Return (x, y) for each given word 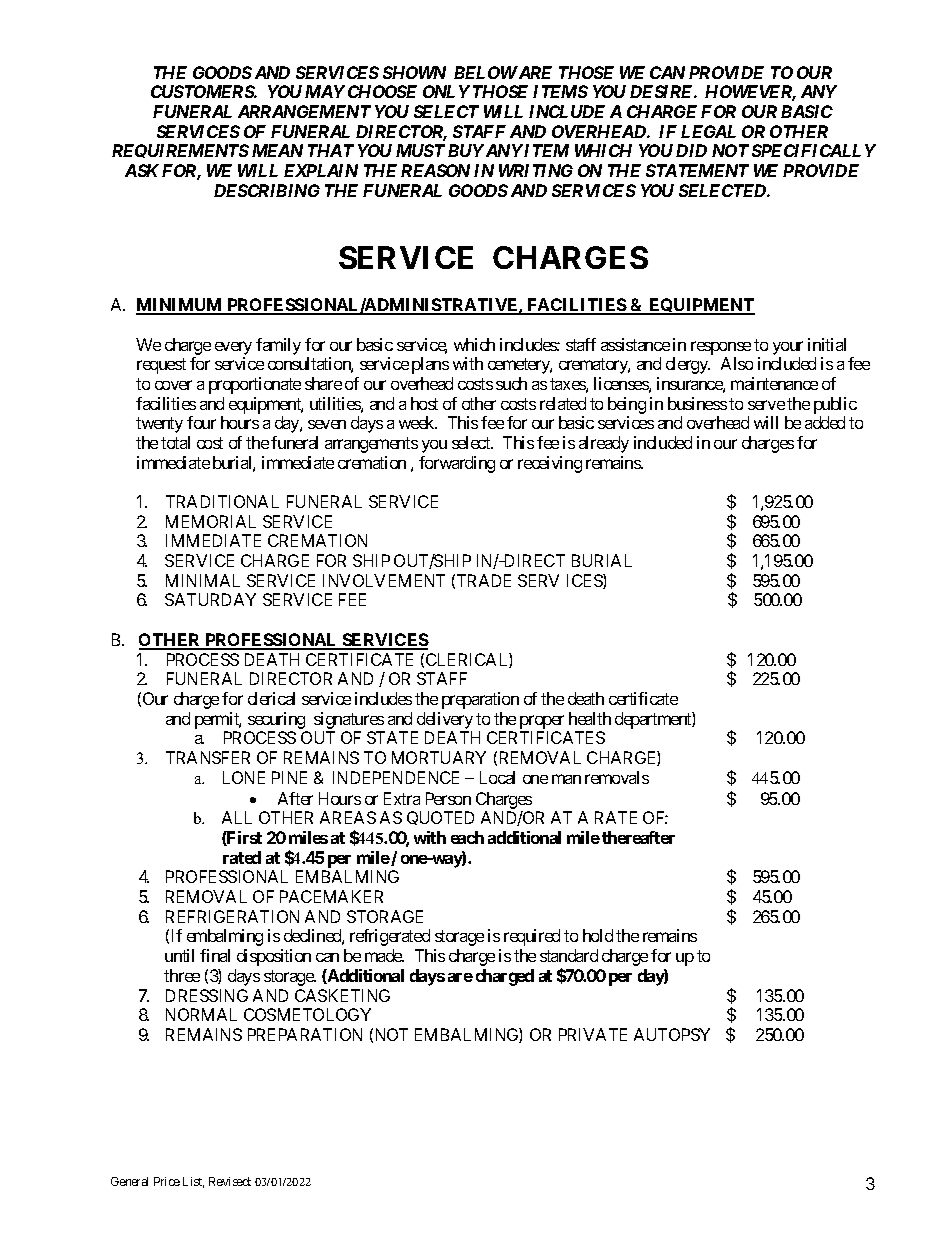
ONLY (446, 91)
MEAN (277, 150)
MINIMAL (203, 580)
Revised (230, 1181)
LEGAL (708, 131)
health (590, 718)
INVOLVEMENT (384, 580)
